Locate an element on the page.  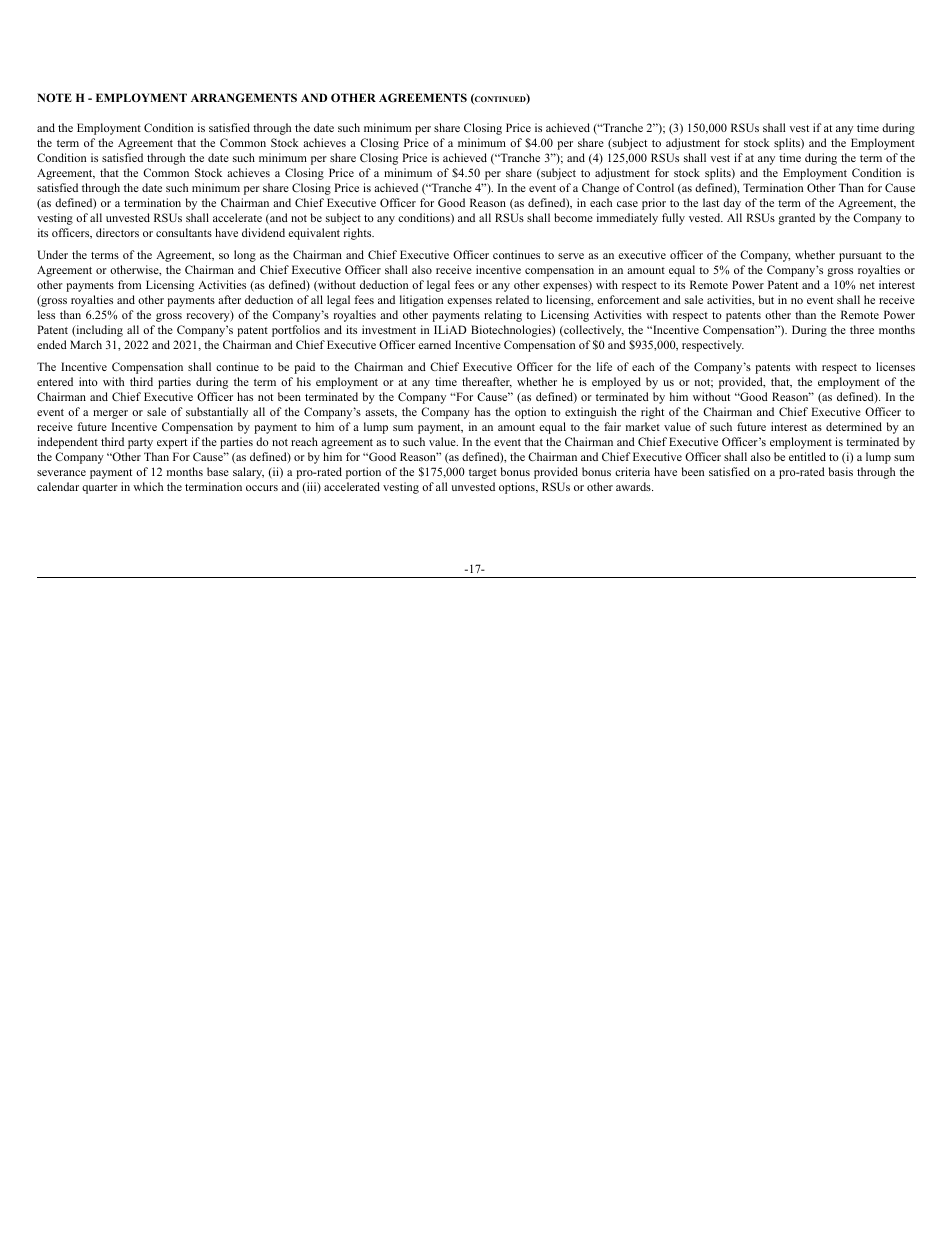
licenses is located at coordinates (895, 366).
